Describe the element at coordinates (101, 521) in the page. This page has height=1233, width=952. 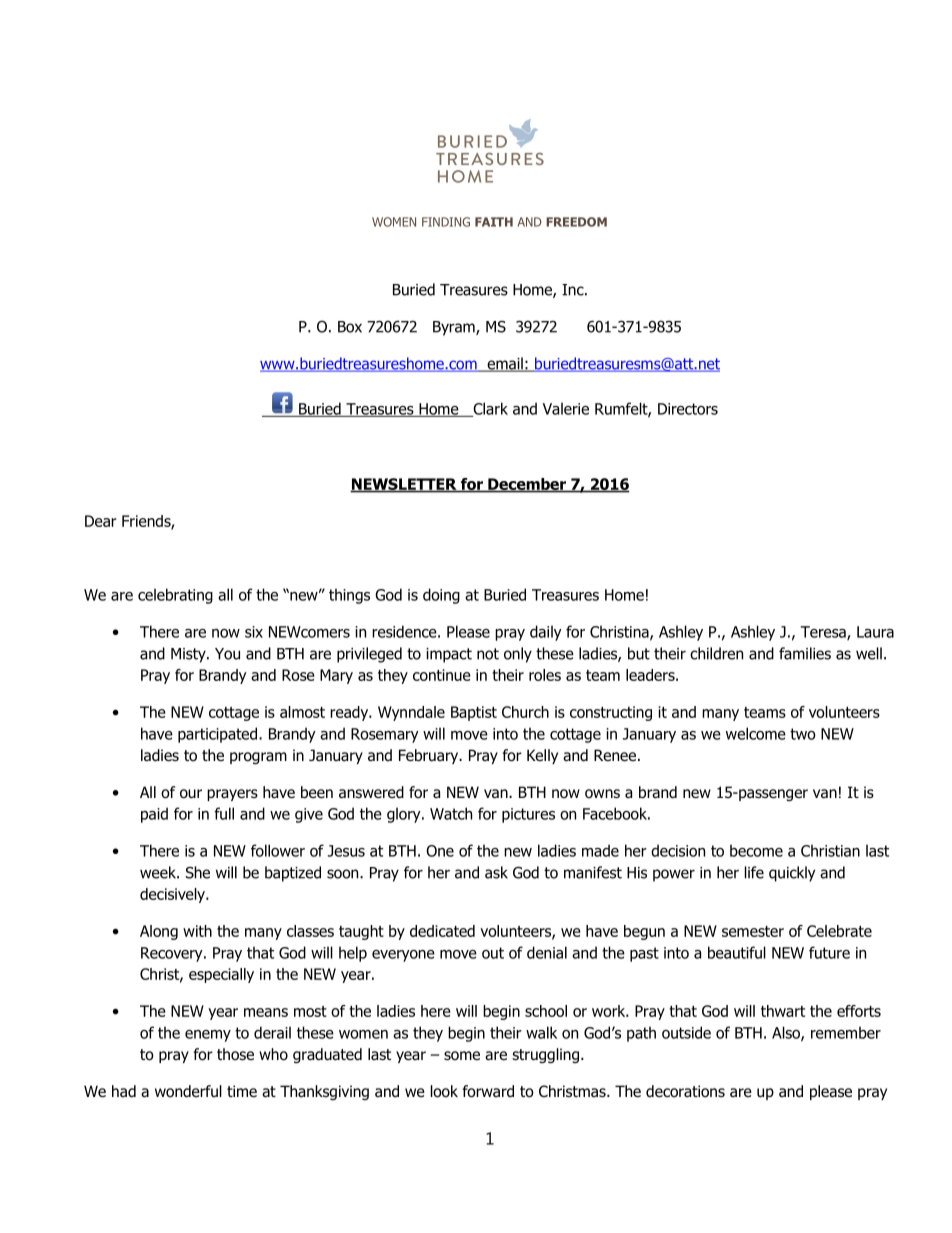
I see `Dear` at that location.
